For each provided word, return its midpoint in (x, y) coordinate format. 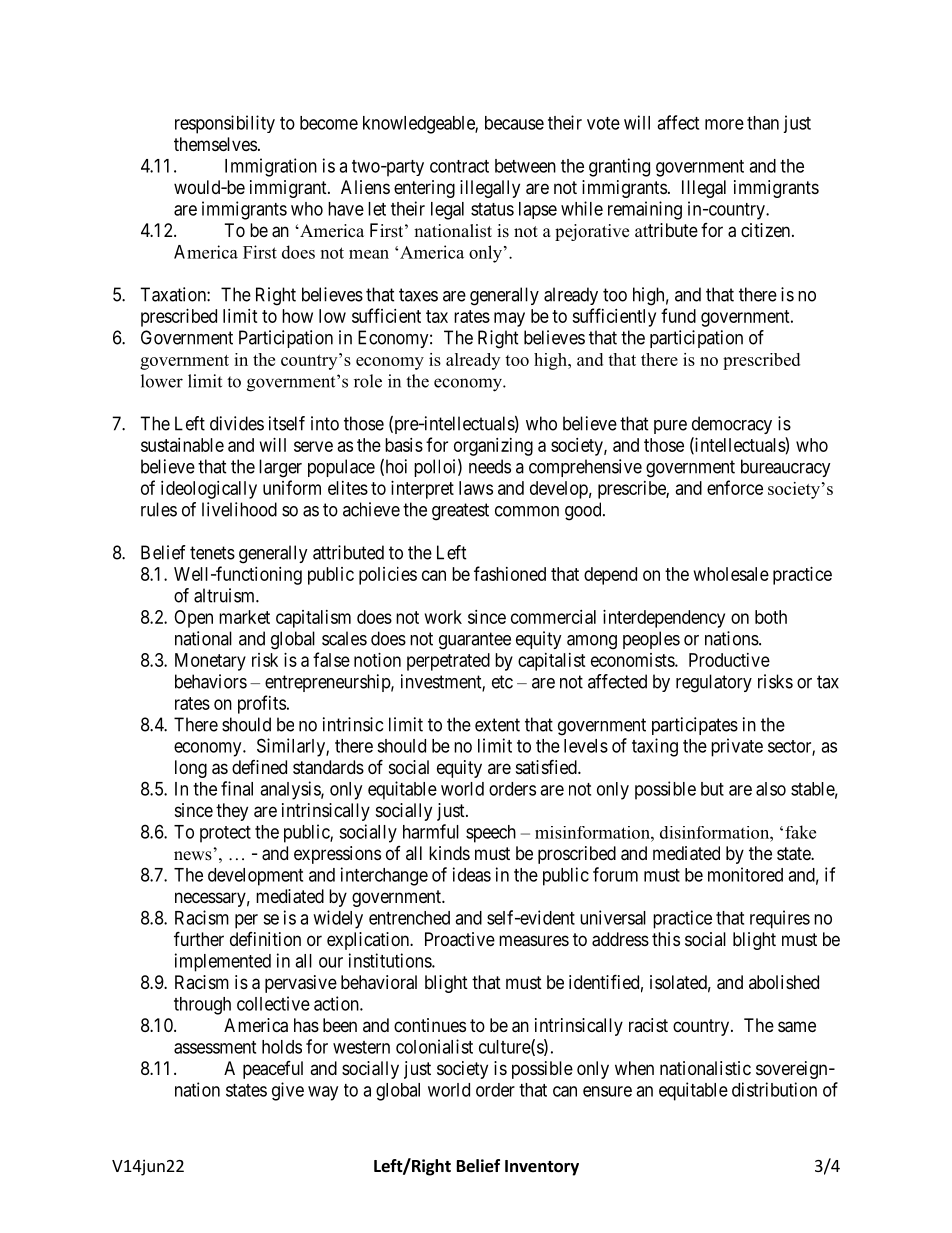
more (724, 124)
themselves (215, 144)
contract (459, 166)
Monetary (210, 662)
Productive (729, 660)
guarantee (475, 641)
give (288, 1091)
